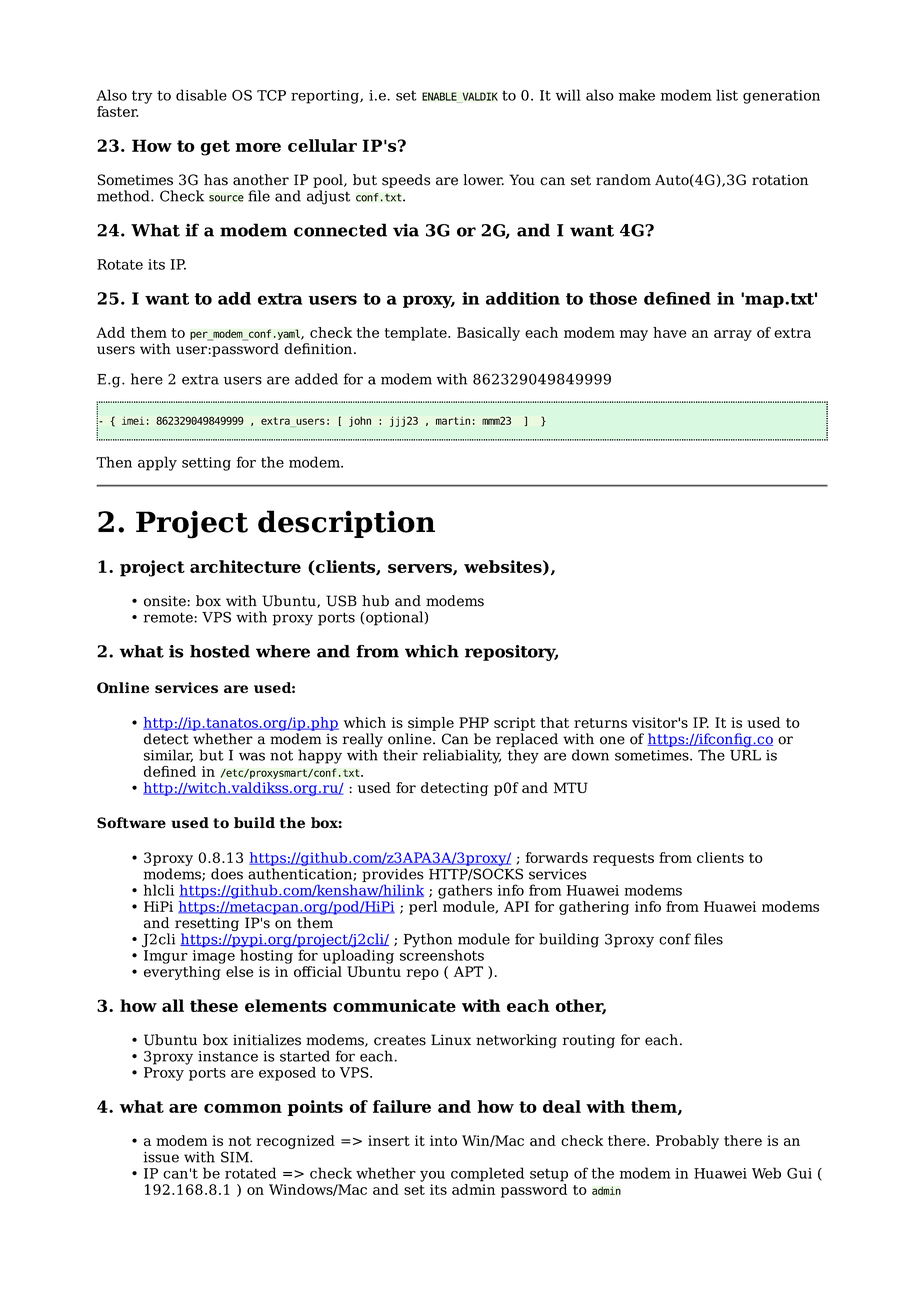 This screenshot has width=924, height=1307. What do you see at coordinates (133, 421) in the screenshot?
I see `imei` at bounding box center [133, 421].
